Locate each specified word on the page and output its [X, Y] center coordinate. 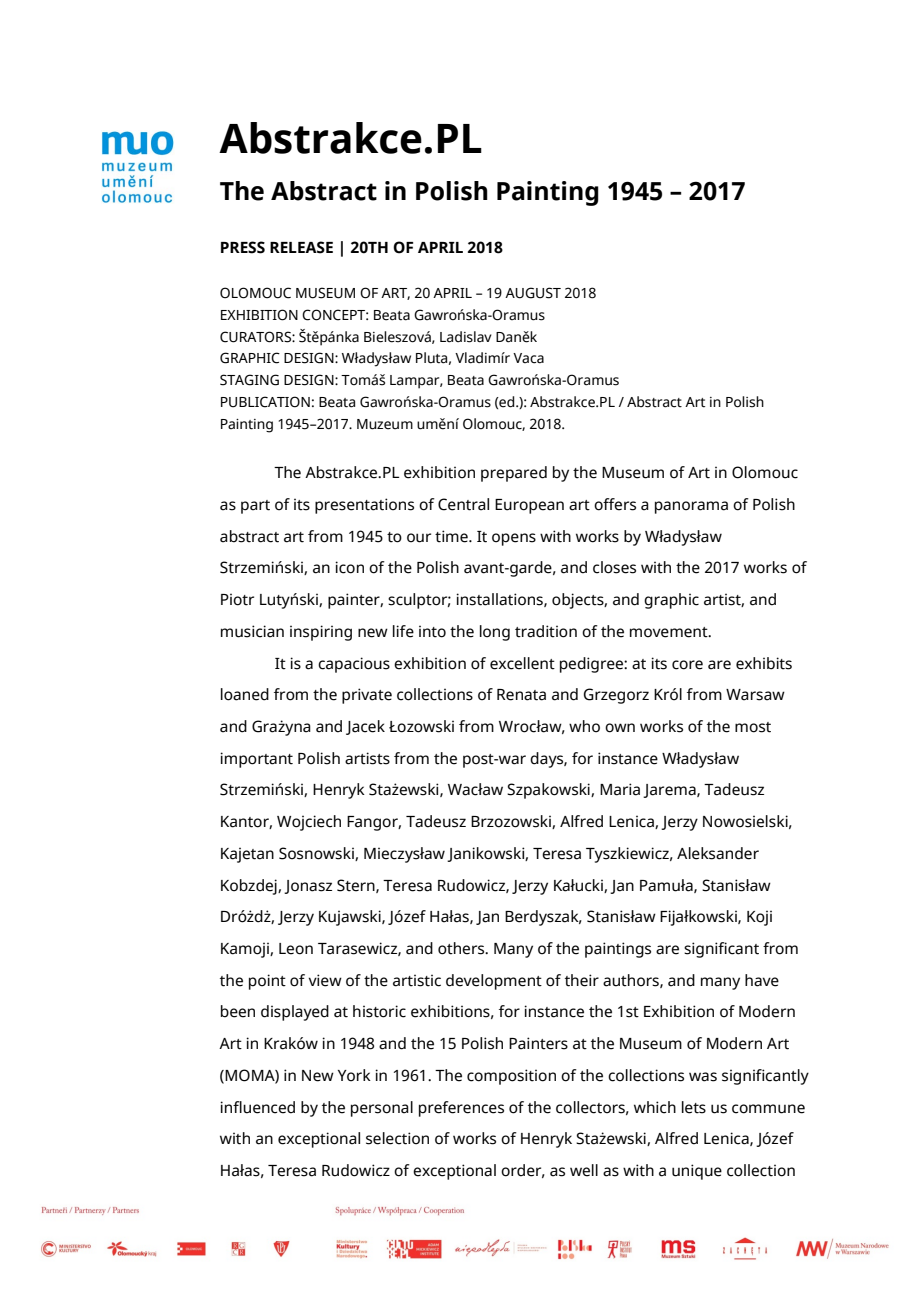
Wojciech [309, 823]
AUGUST [533, 293]
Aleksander [718, 853]
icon [349, 567]
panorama [691, 507]
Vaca [528, 358]
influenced [257, 1107]
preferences [461, 1109]
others [462, 948]
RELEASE [301, 247]
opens [514, 539]
